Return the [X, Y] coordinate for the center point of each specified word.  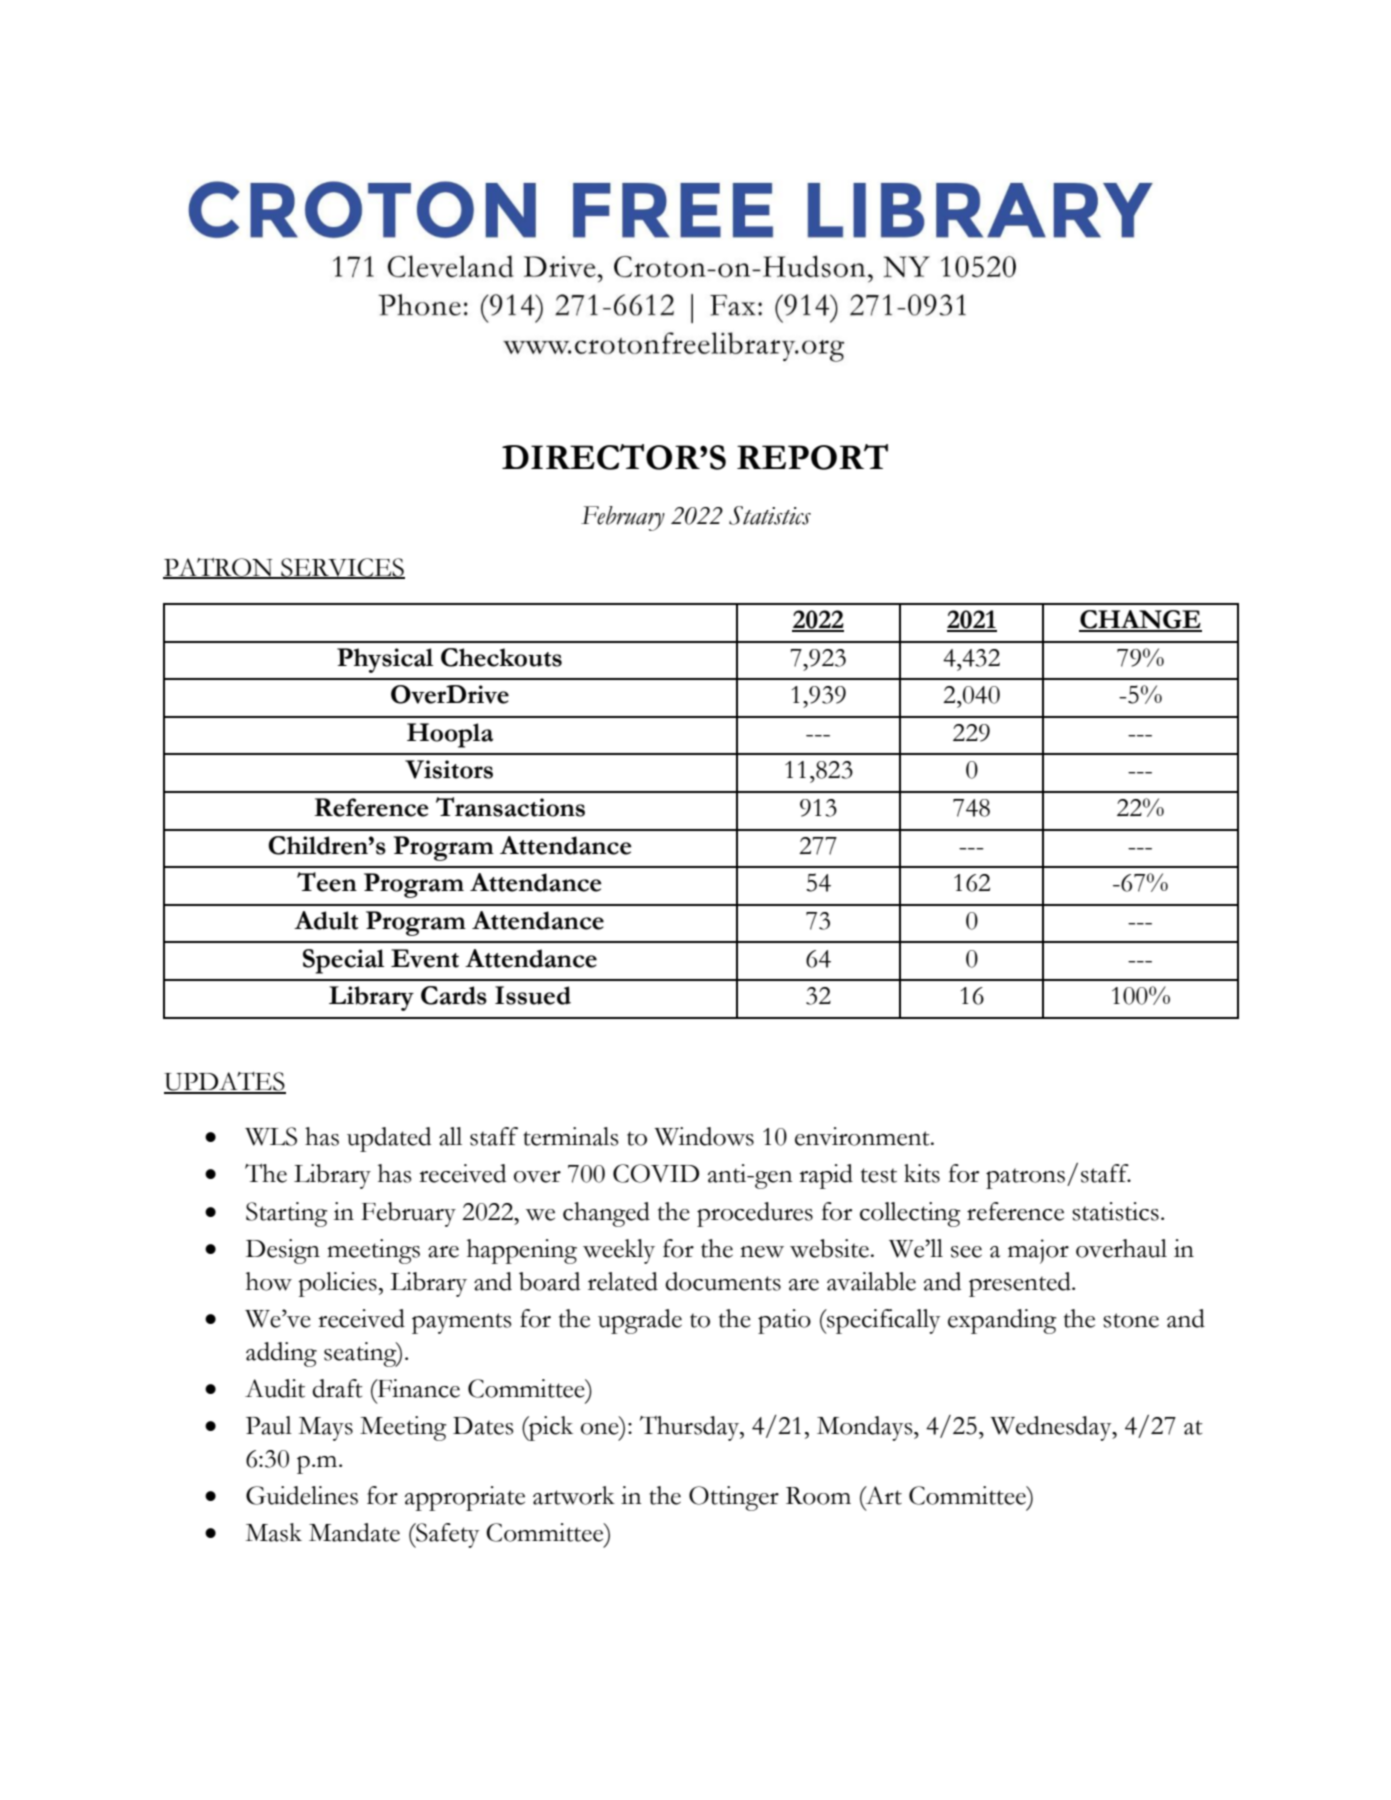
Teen [327, 882]
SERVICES [342, 568]
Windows [704, 1136]
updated [389, 1139]
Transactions [510, 807]
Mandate [354, 1532]
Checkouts [501, 657]
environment [863, 1136]
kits [922, 1173]
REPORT [812, 457]
